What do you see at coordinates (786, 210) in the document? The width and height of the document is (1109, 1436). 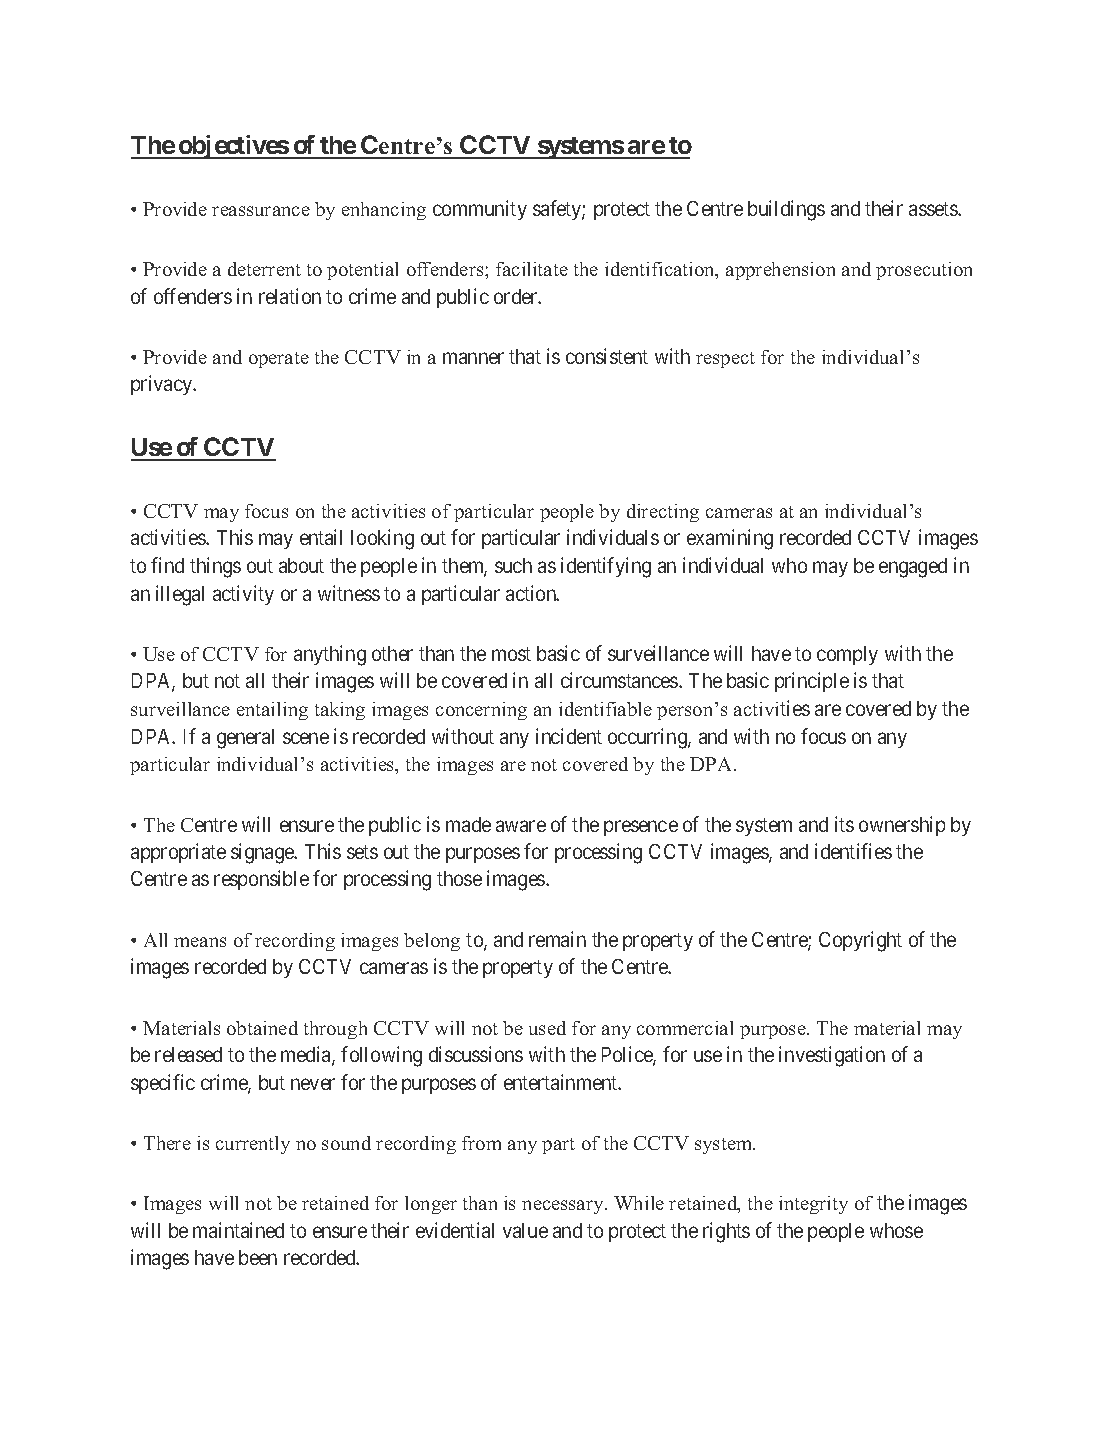 I see `buildings` at bounding box center [786, 210].
